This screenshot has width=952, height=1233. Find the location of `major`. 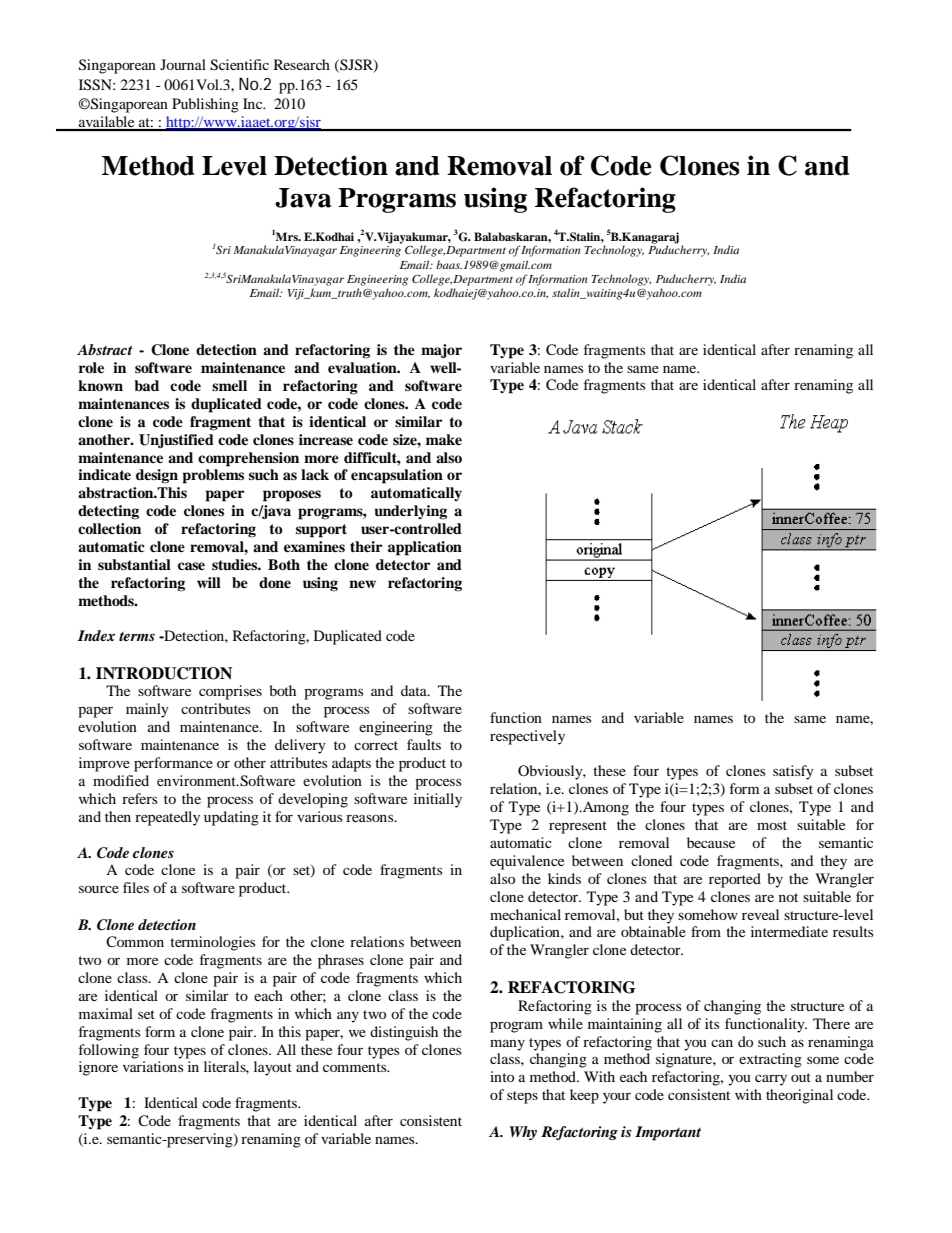

major is located at coordinates (441, 351).
